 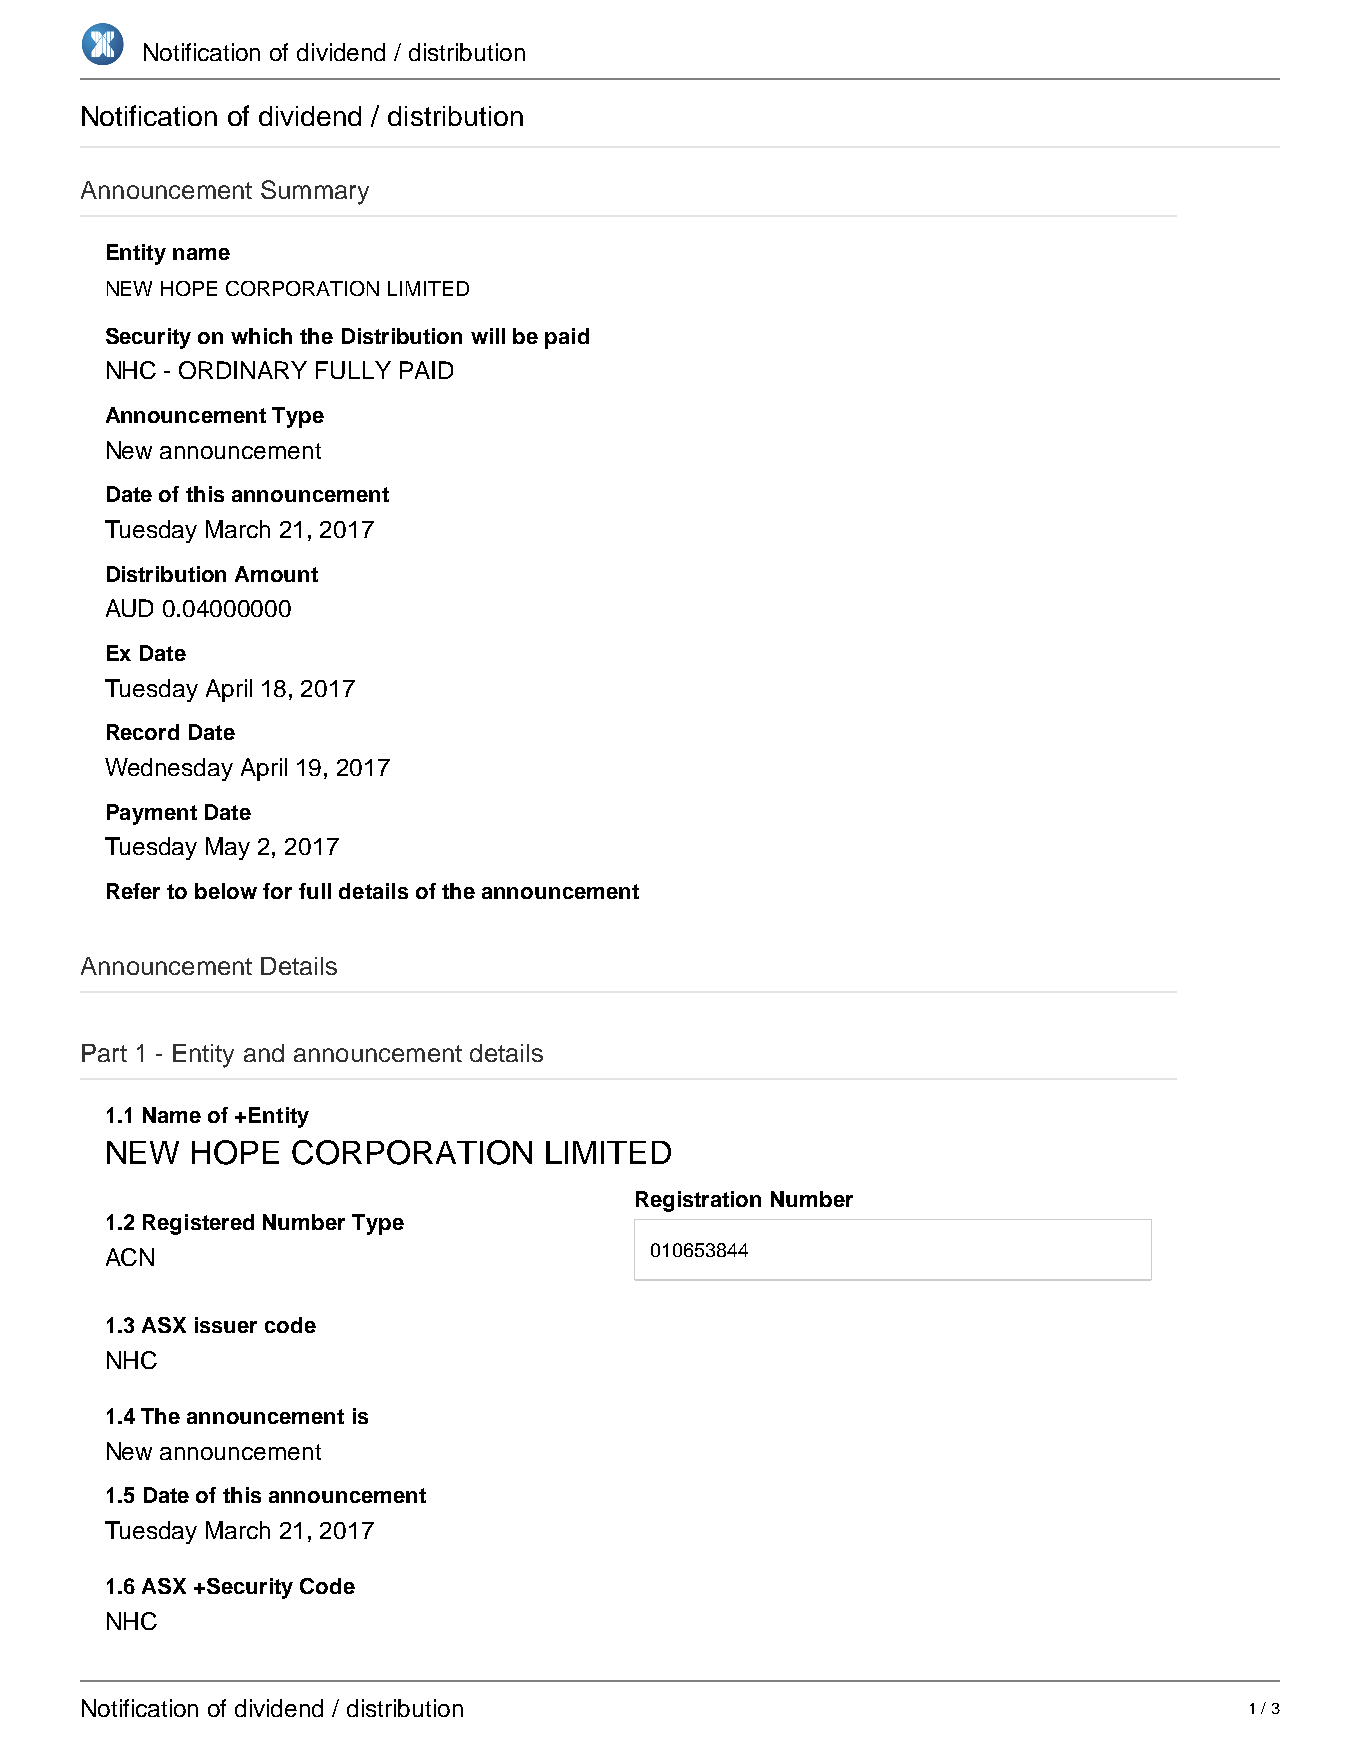 What do you see at coordinates (261, 336) in the page?
I see `which` at bounding box center [261, 336].
